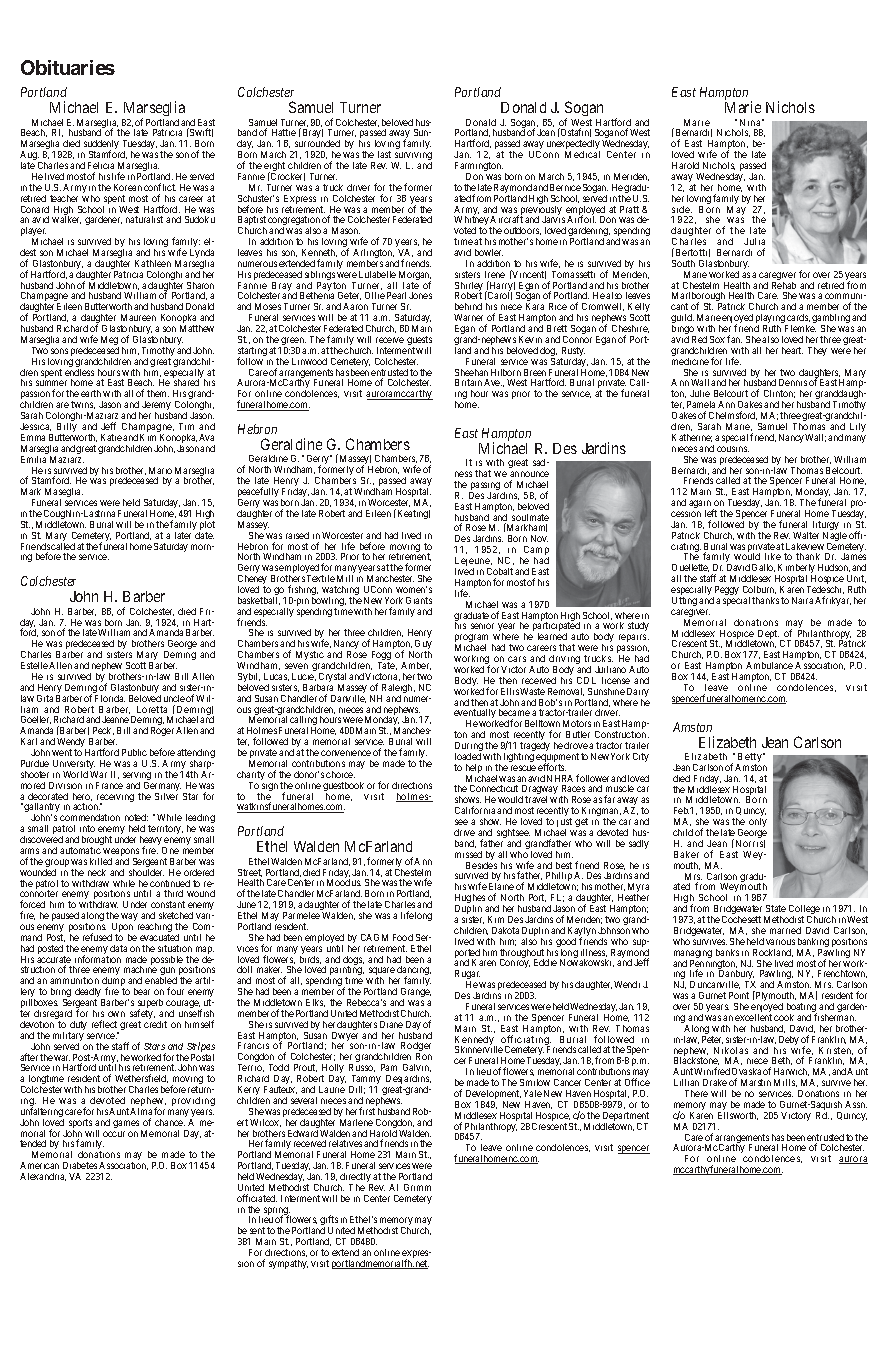 This image has width=887, height=1372. What do you see at coordinates (417, 1187) in the image?
I see `Grimm` at bounding box center [417, 1187].
